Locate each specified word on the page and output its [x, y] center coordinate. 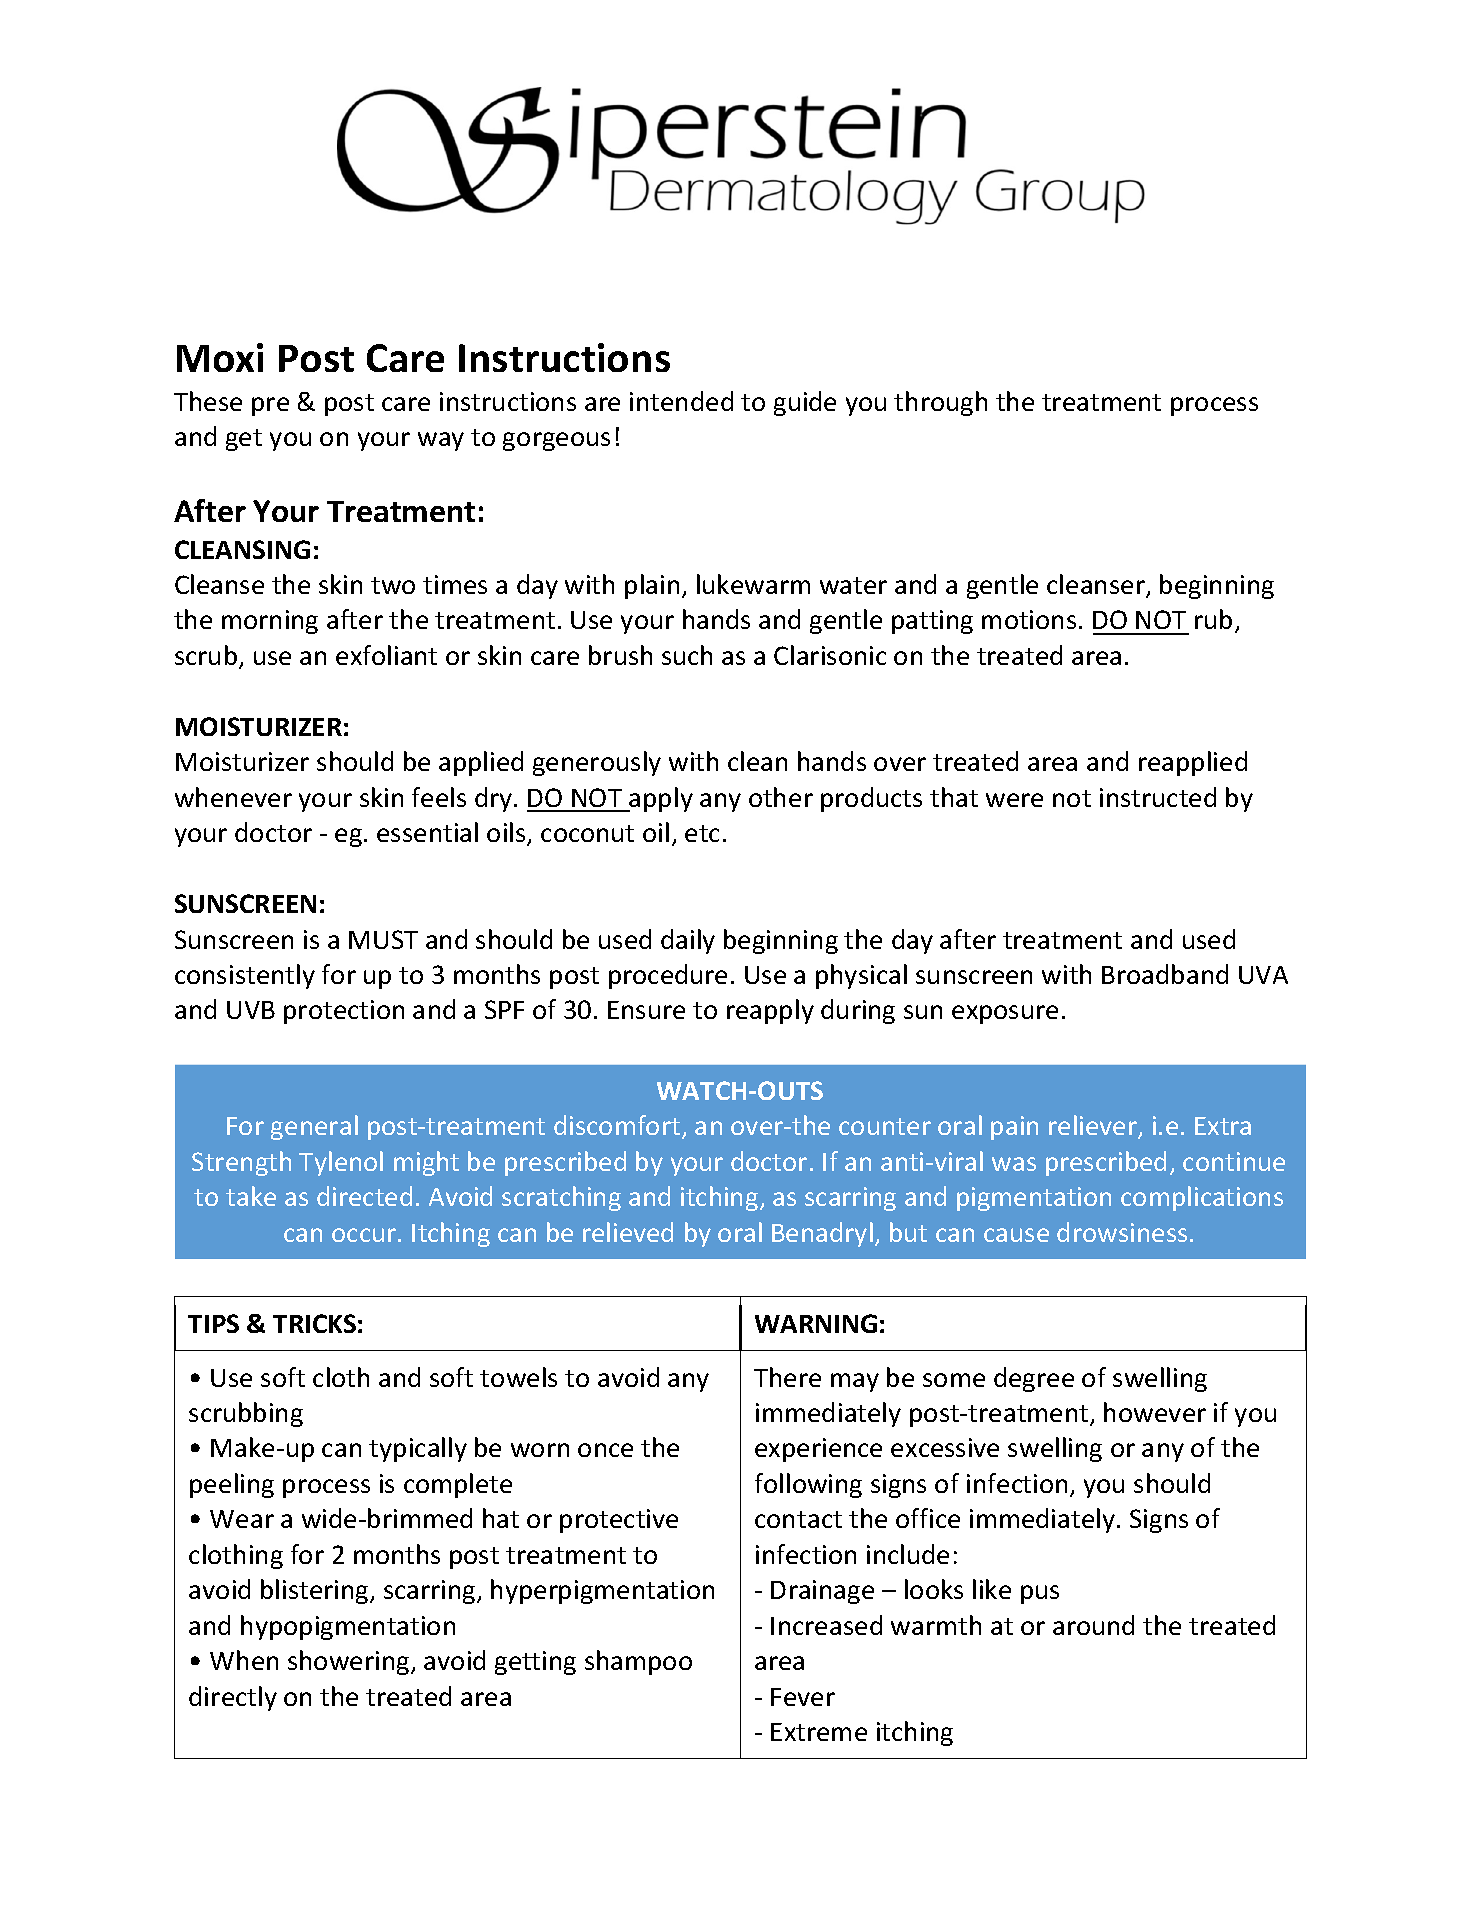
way [441, 441]
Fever [803, 1697]
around [1093, 1625]
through [940, 403]
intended [681, 401]
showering [350, 1662]
